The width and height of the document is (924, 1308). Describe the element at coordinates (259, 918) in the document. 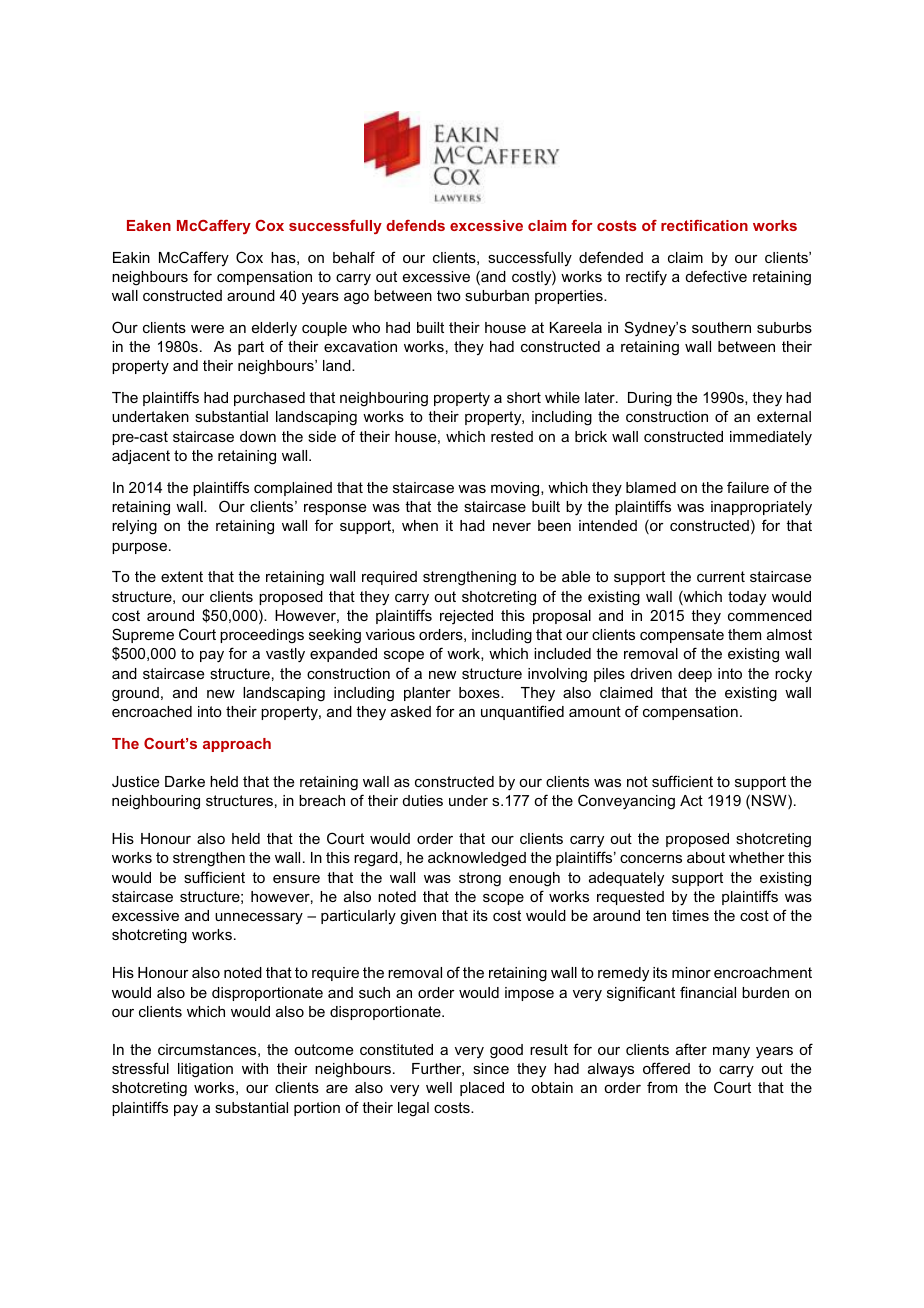

I see `unnecessary` at that location.
